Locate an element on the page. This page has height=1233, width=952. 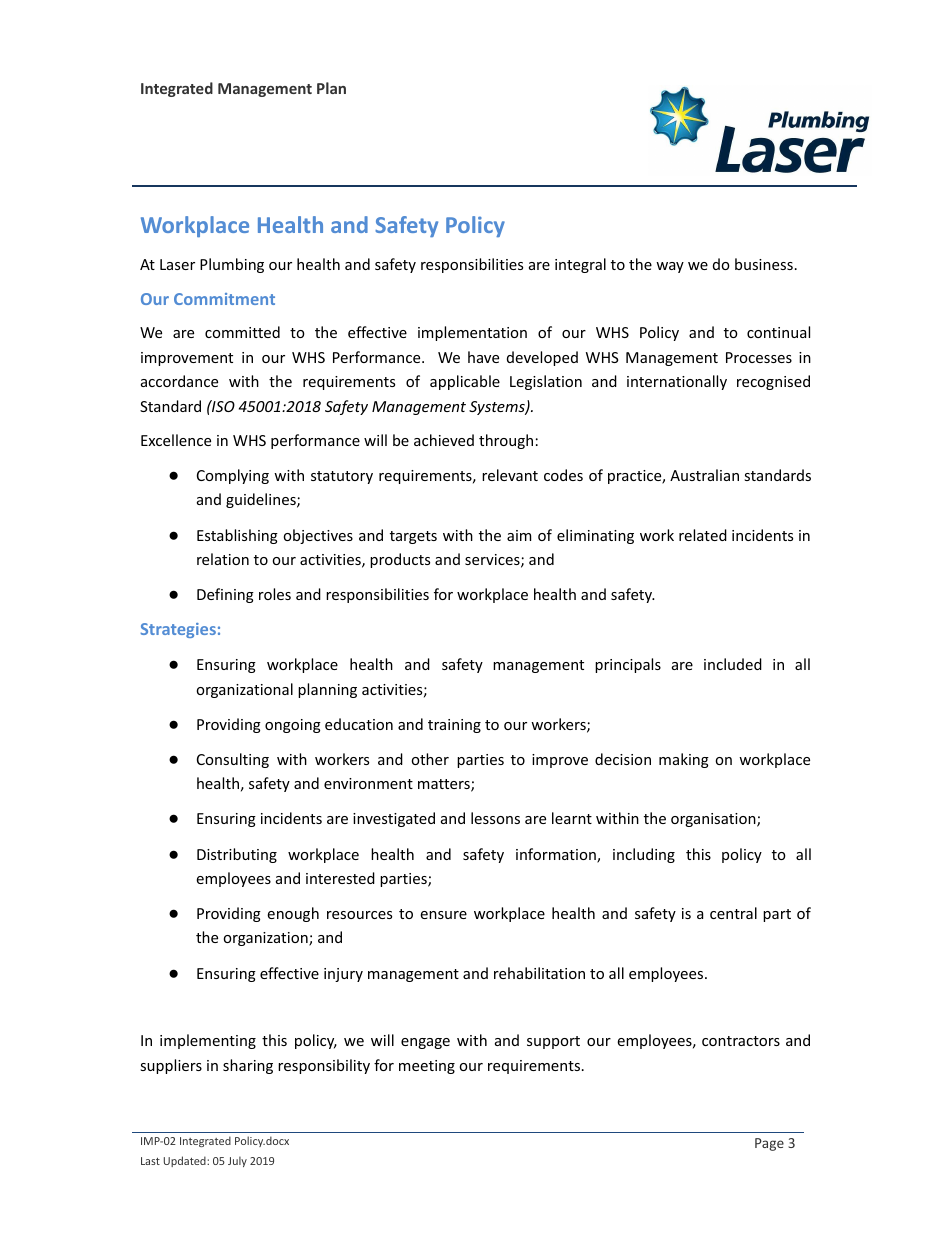
Distributing is located at coordinates (237, 855).
